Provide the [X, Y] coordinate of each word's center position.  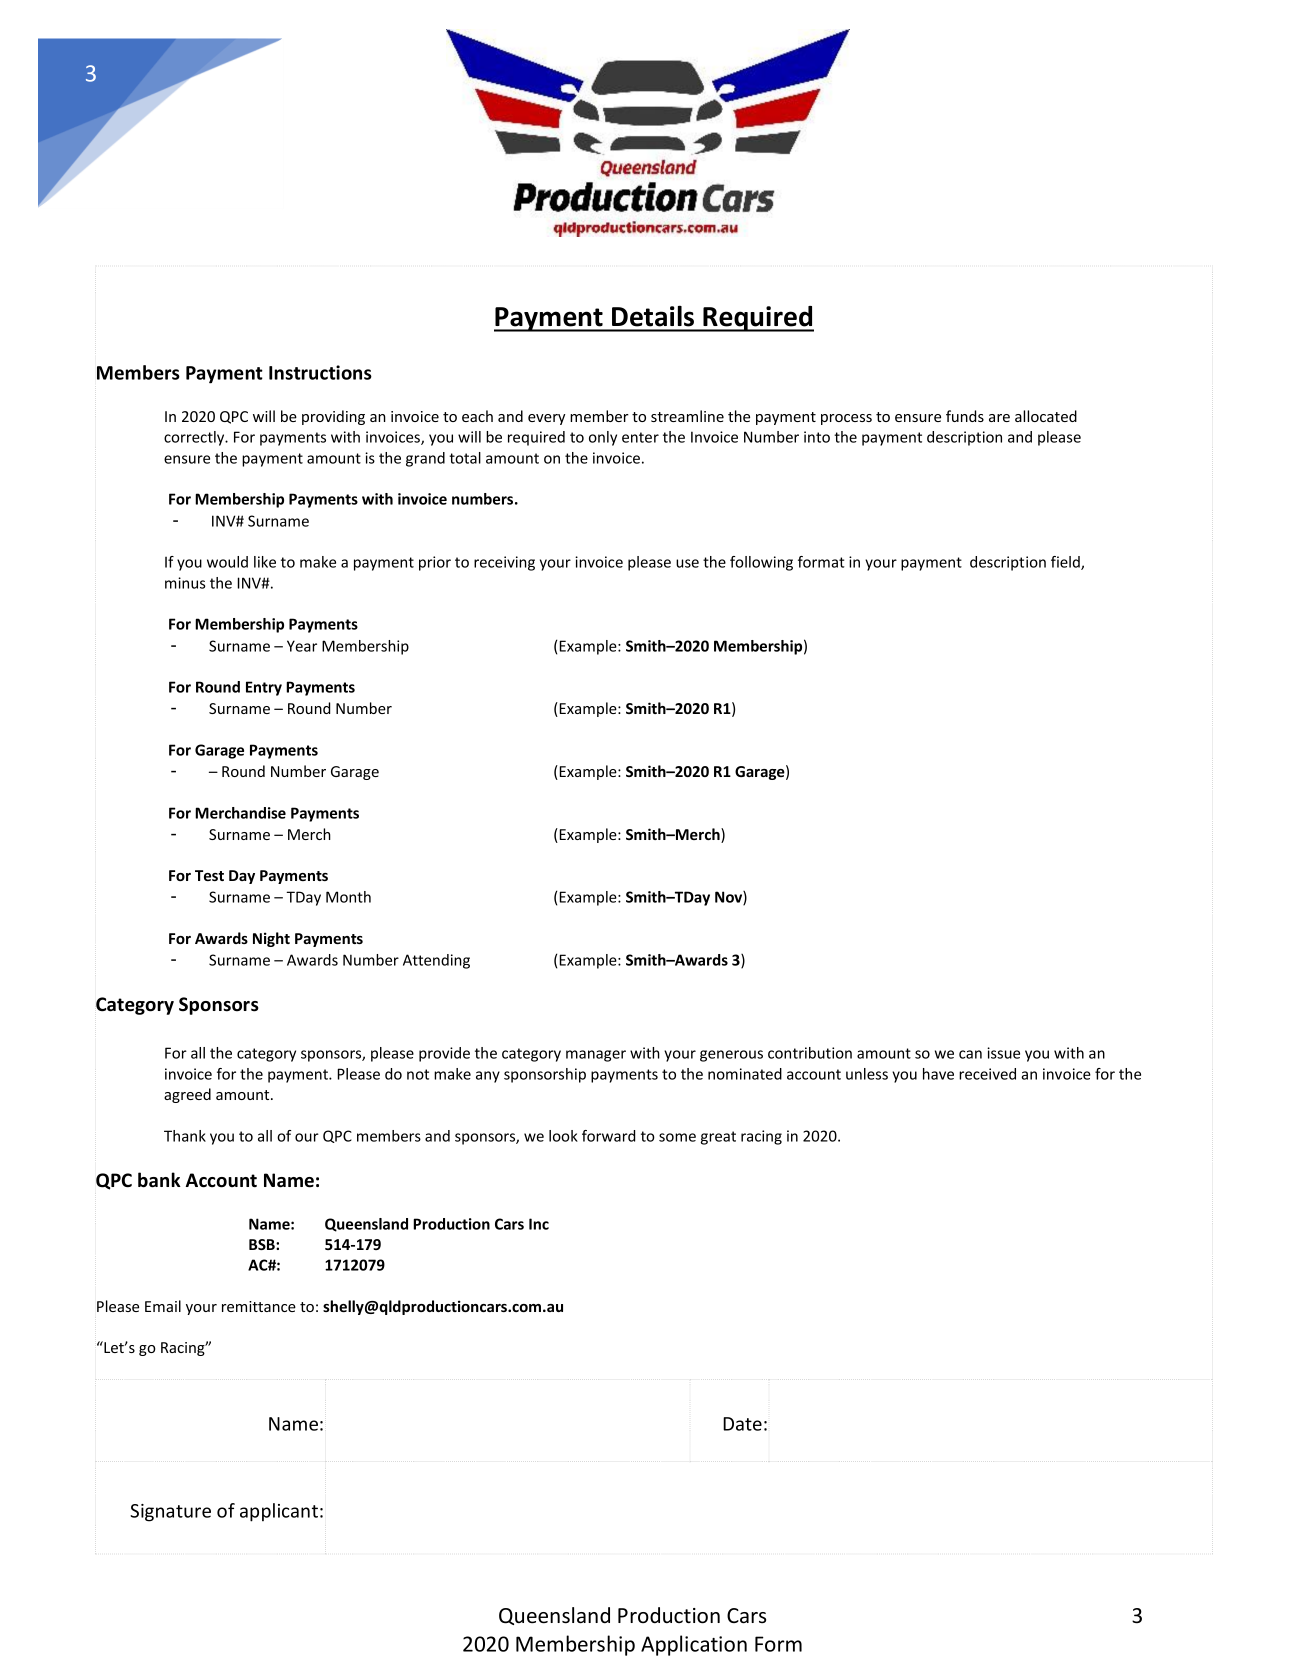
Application [694, 1645]
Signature [170, 1513]
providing [333, 417]
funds [965, 416]
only [603, 438]
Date [742, 1424]
